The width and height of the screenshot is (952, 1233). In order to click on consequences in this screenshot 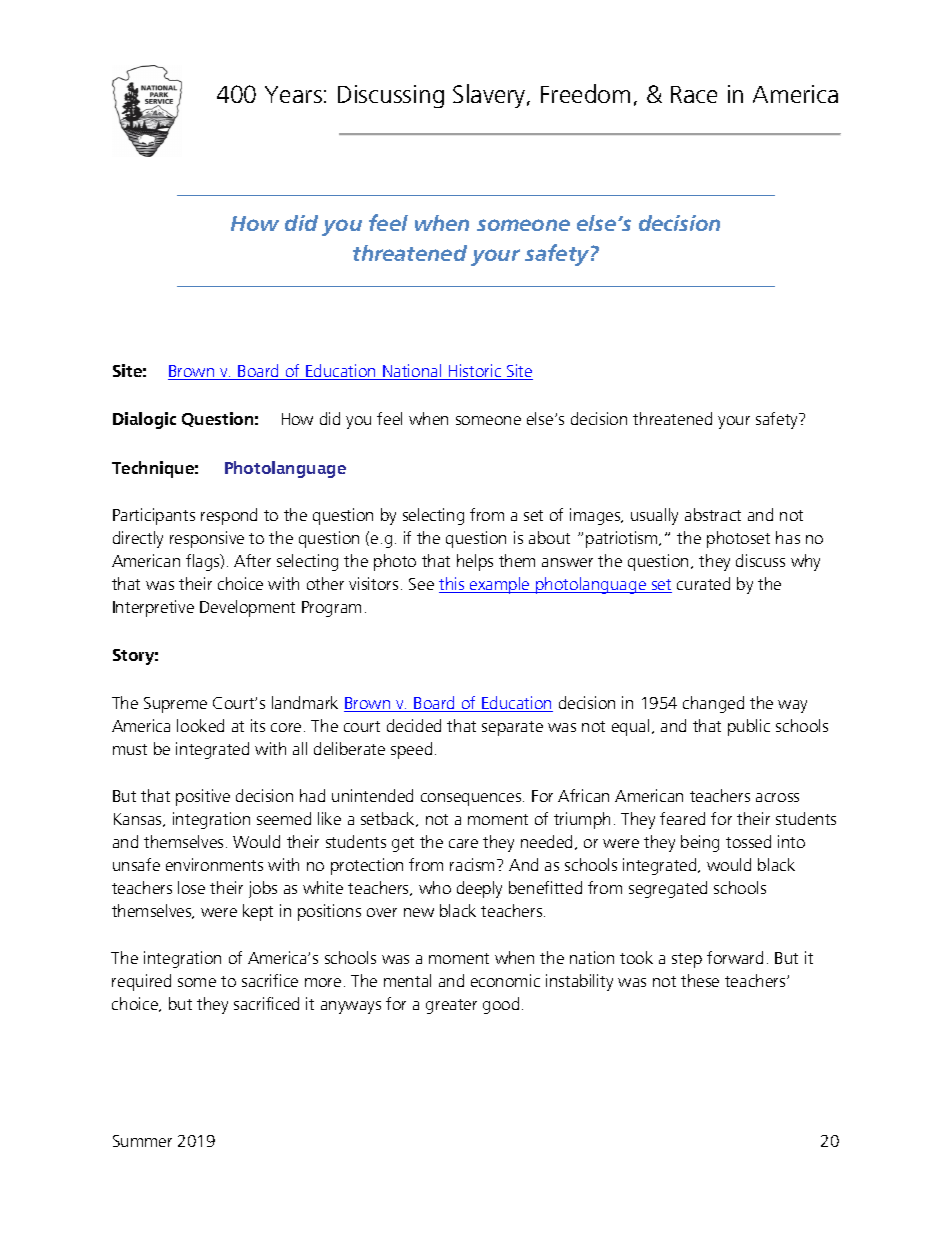, I will do `click(472, 799)`.
